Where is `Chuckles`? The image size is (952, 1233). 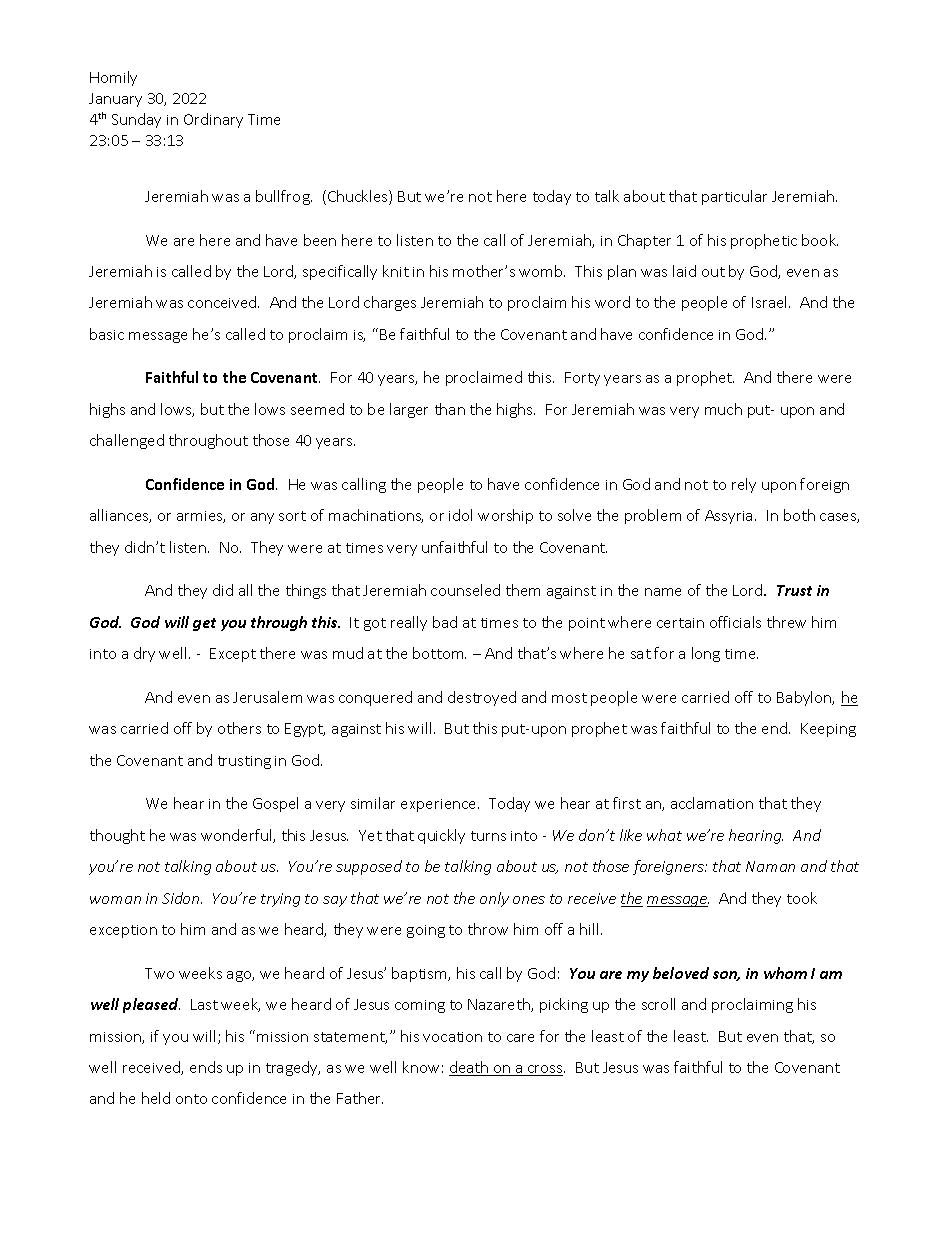
Chuckles is located at coordinates (359, 197).
